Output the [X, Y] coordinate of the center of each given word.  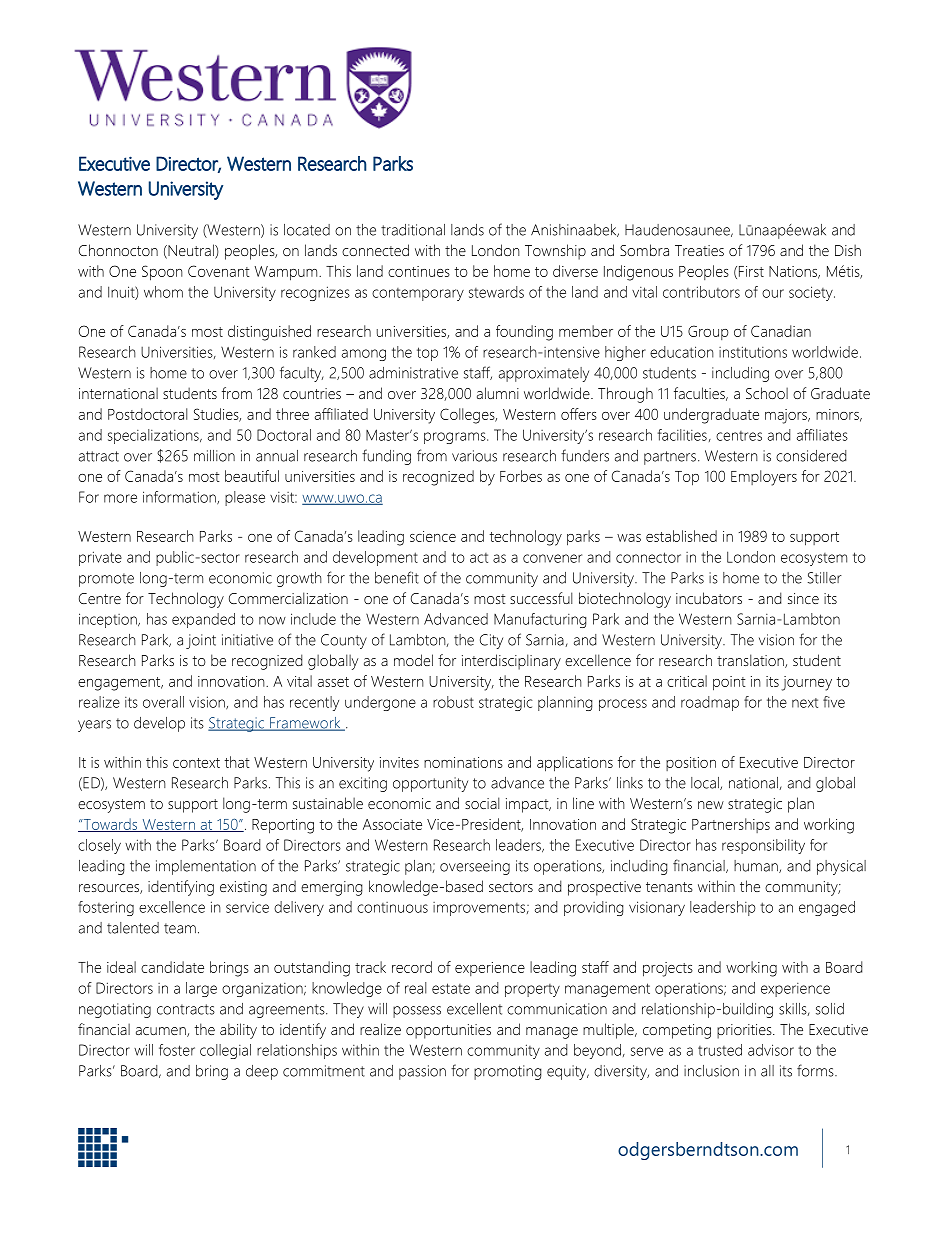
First [751, 271]
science [433, 536]
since [803, 598]
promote [106, 580]
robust [453, 702]
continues [419, 271]
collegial [225, 1051]
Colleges [468, 416]
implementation [206, 867]
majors [787, 416]
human [757, 866]
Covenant [219, 271]
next [805, 703]
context [196, 763]
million [214, 456]
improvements [479, 909]
